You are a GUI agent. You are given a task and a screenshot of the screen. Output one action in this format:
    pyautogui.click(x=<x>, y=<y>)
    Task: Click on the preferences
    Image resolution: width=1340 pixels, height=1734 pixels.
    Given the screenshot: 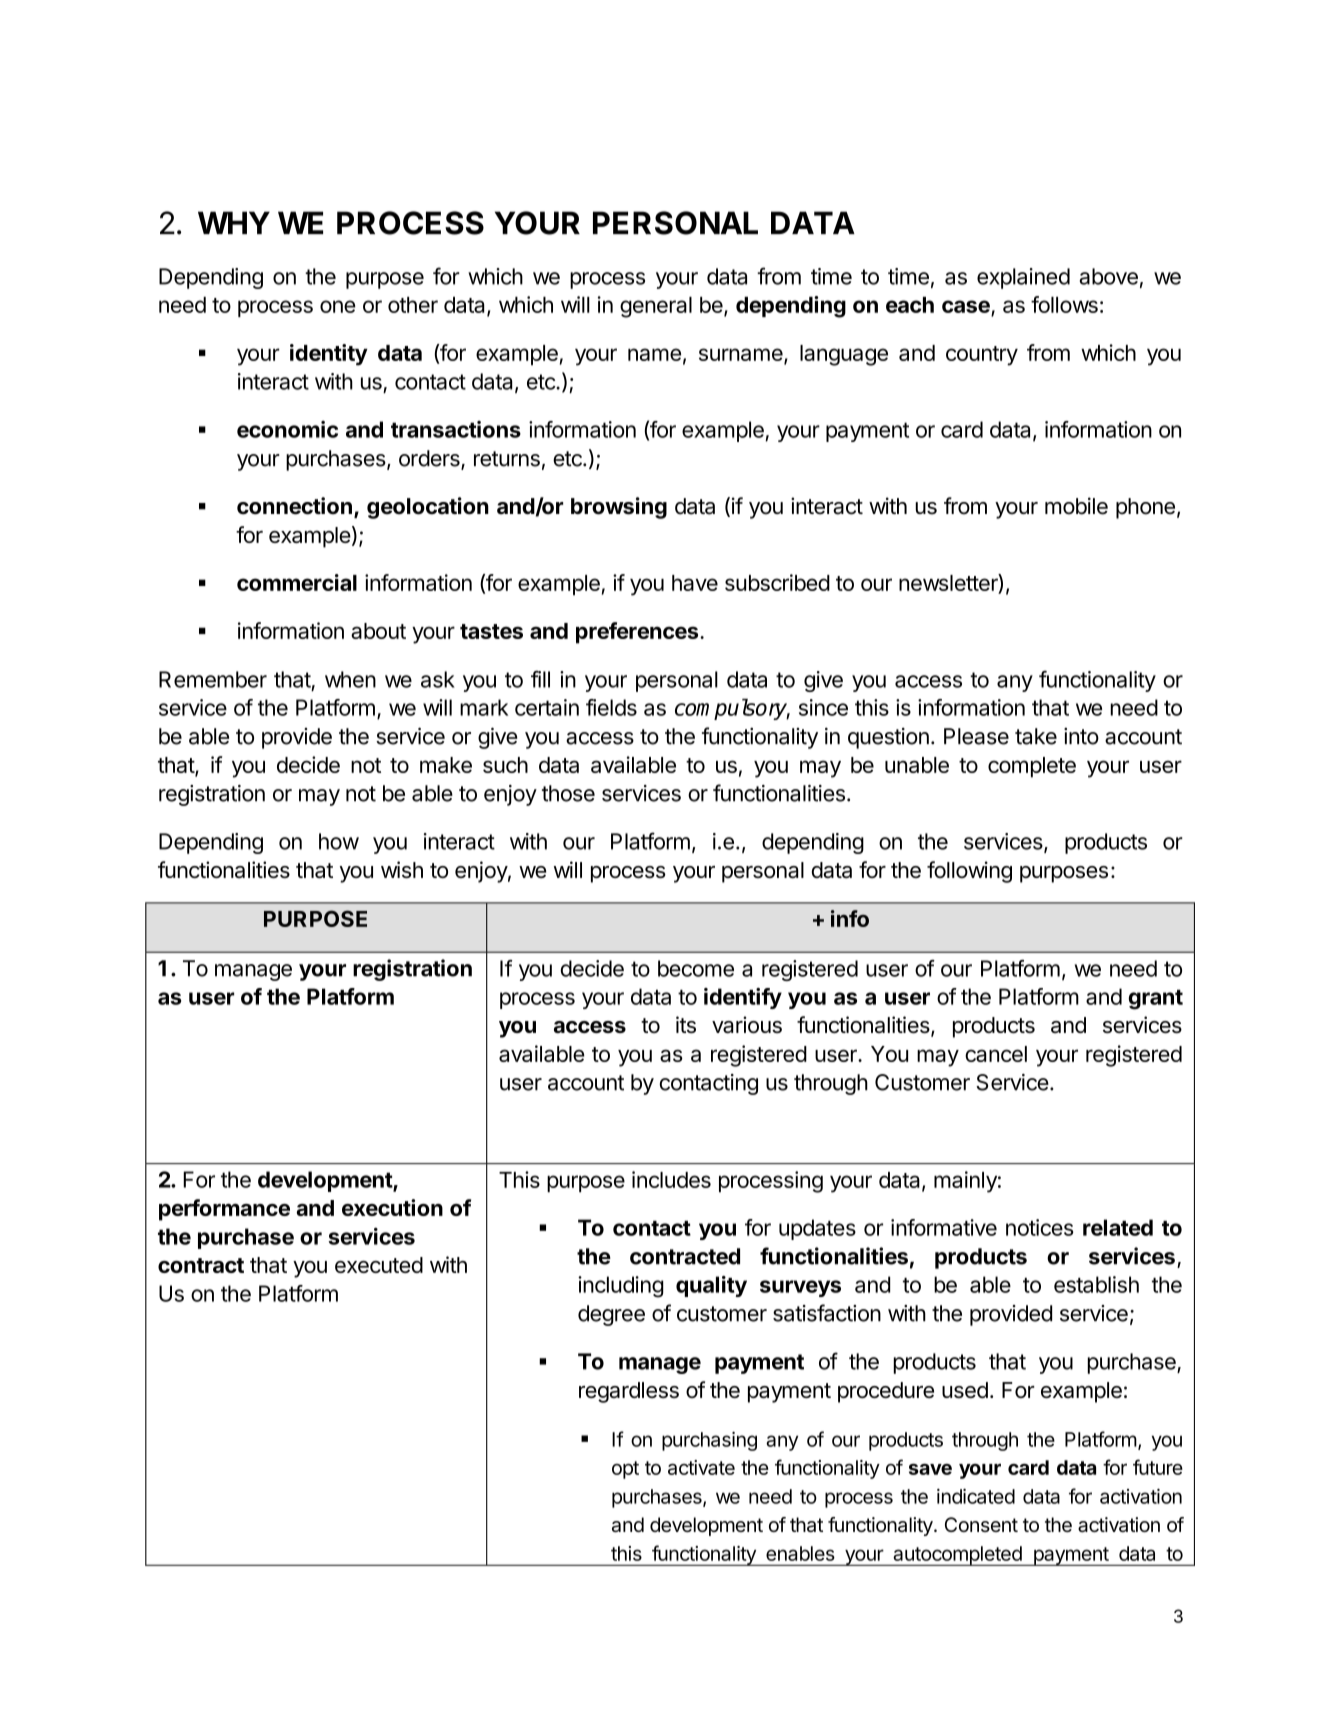 What is the action you would take?
    pyautogui.click(x=638, y=633)
